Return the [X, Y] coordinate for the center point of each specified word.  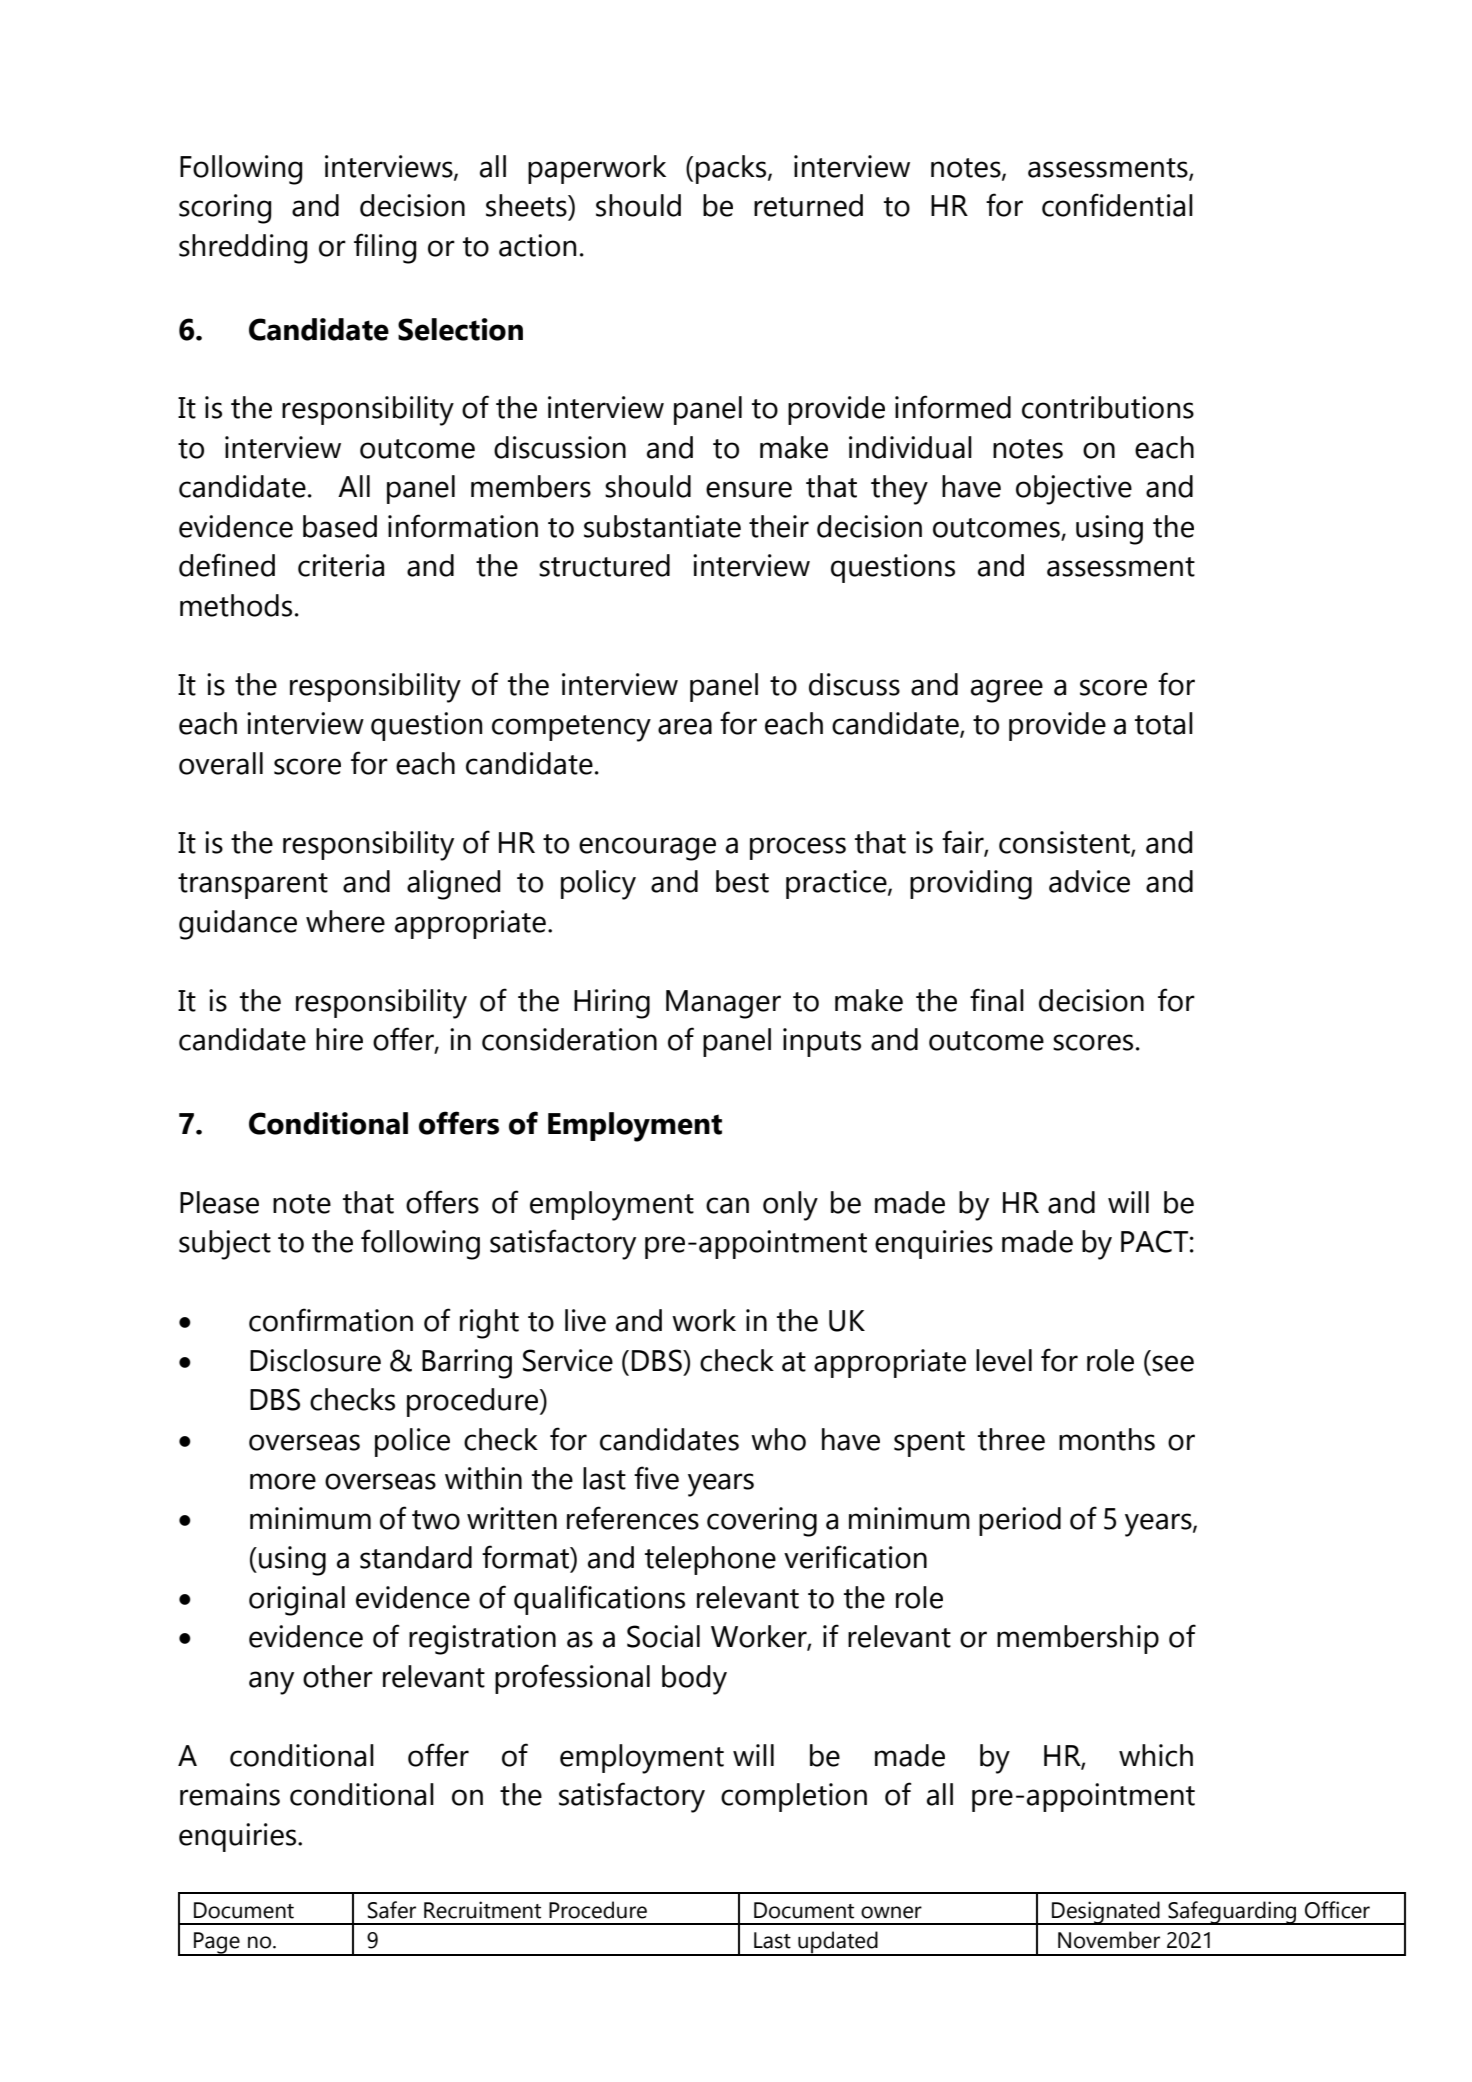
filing [385, 248]
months [1107, 1439]
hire [339, 1039]
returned [808, 205]
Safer [392, 1910]
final [997, 1000]
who [778, 1439]
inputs [822, 1042]
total [1164, 723]
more [283, 1481]
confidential [1117, 205]
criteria [341, 565]
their [779, 526]
